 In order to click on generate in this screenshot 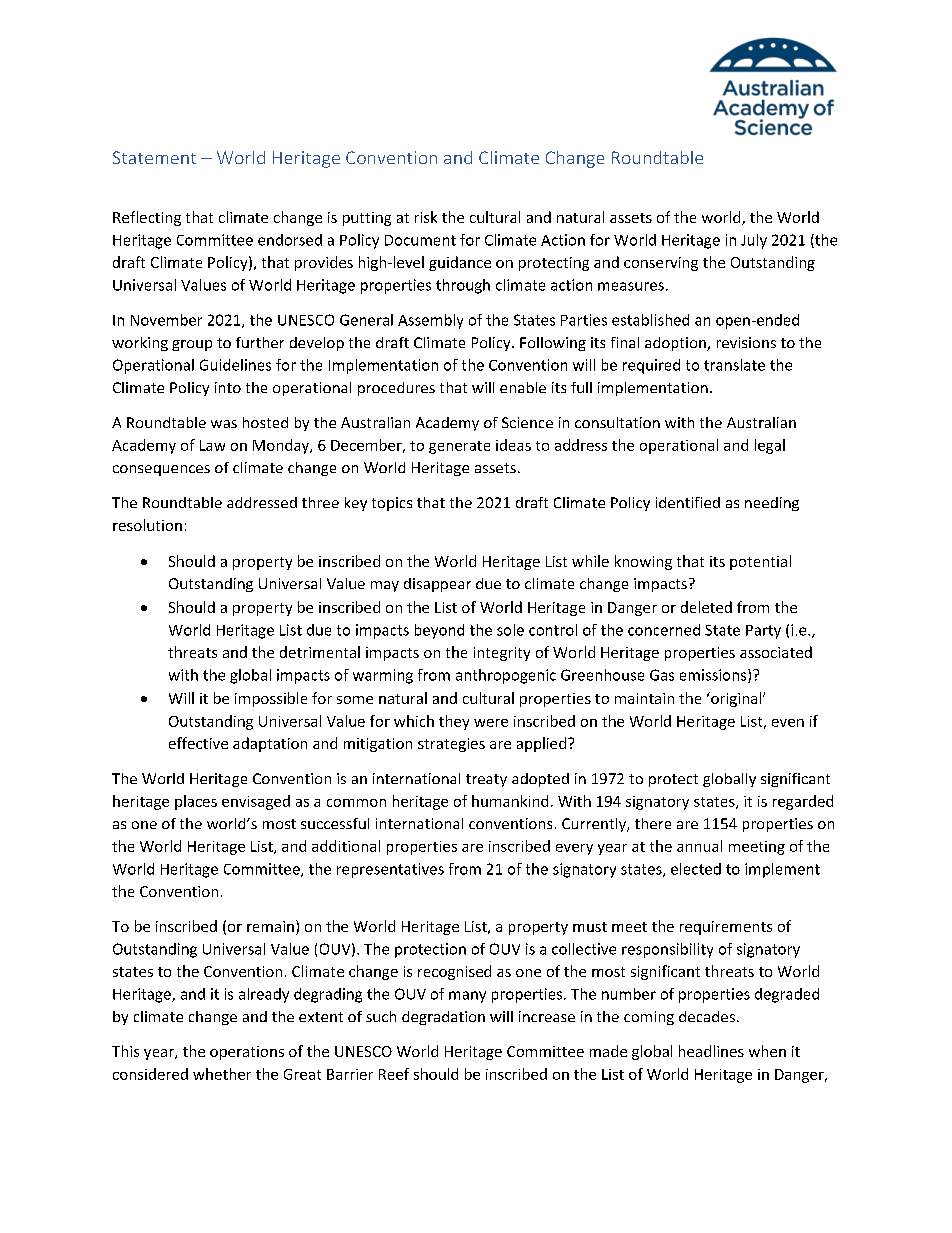, I will do `click(459, 447)`.
